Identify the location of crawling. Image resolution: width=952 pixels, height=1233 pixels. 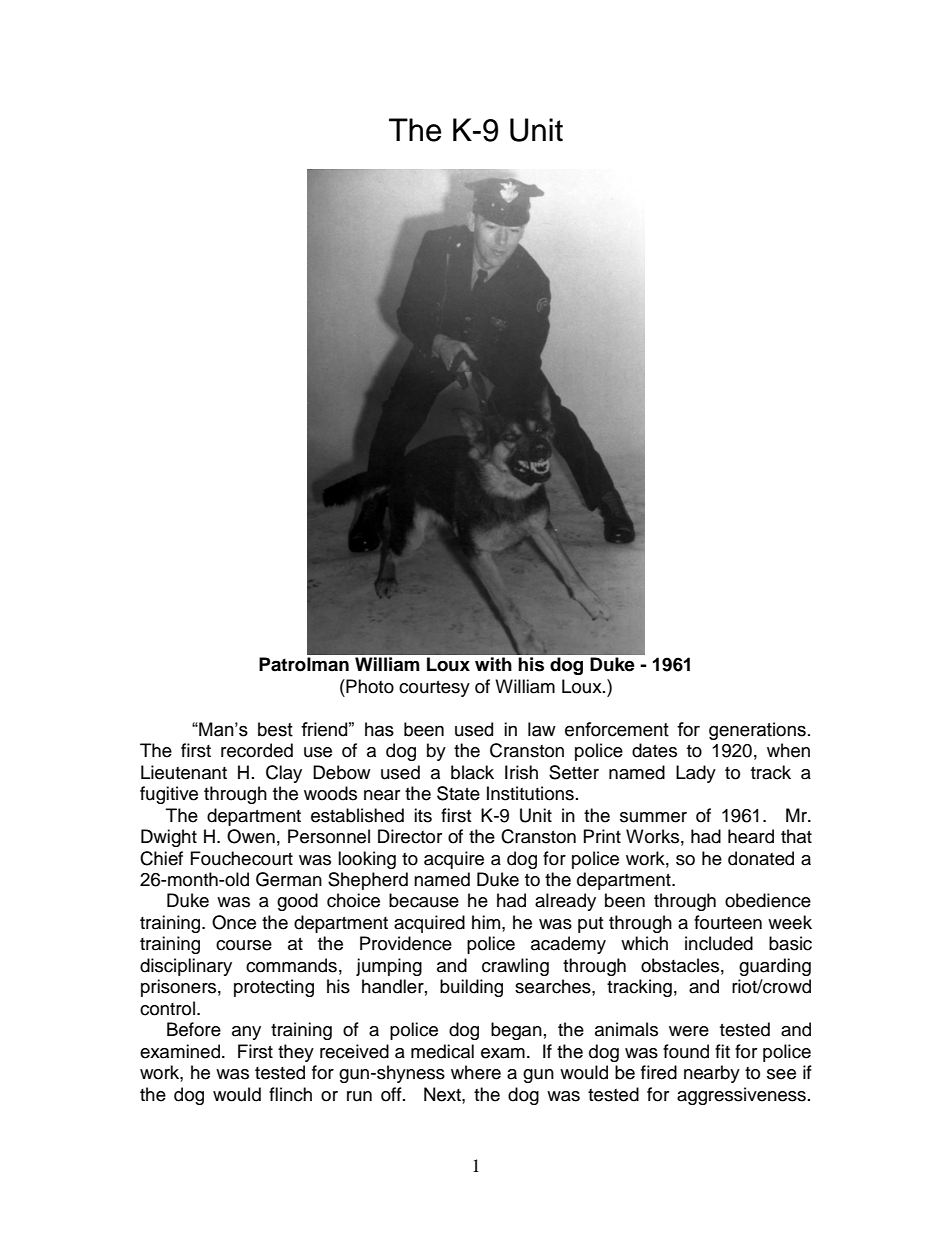
(515, 967).
